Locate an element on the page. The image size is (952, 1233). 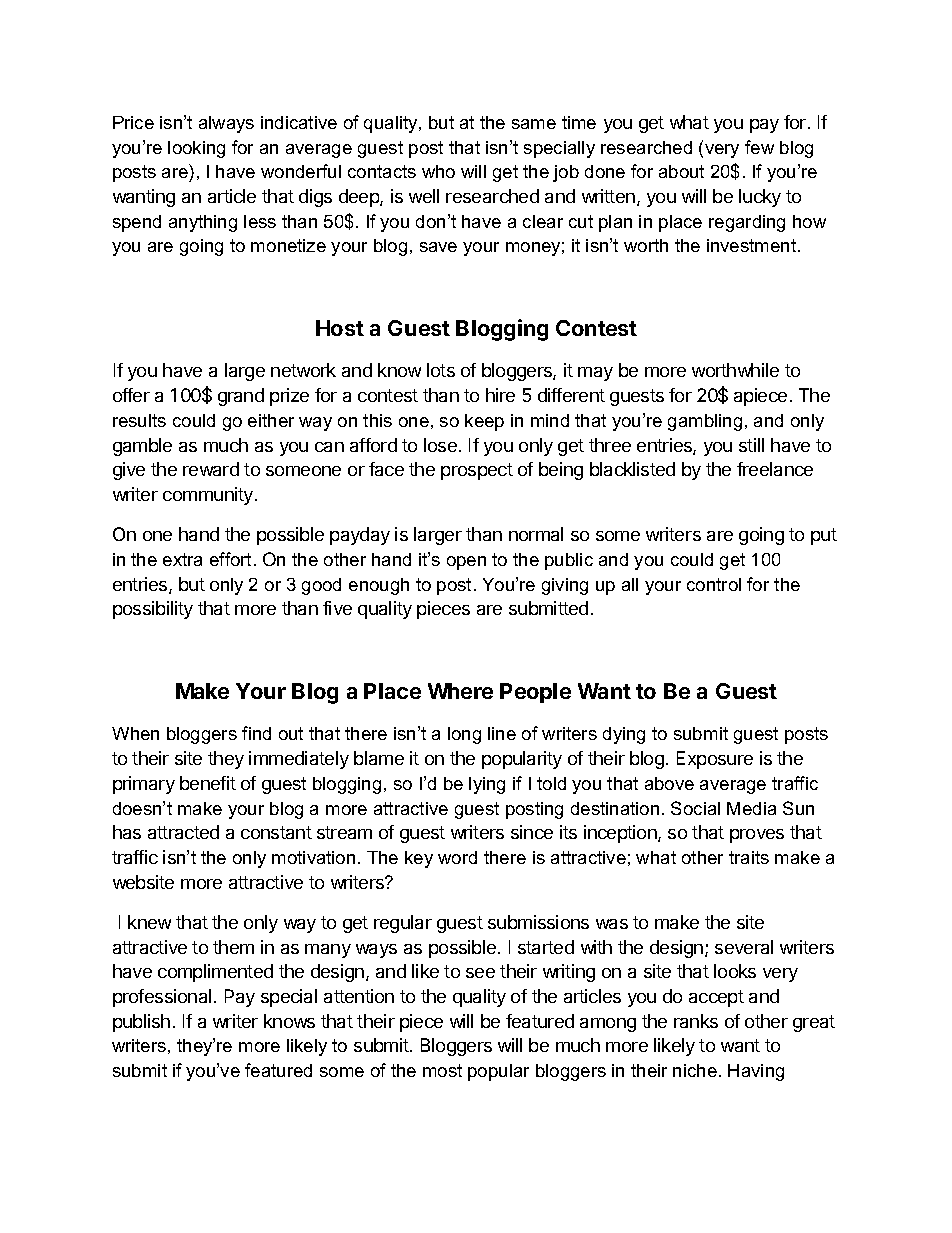
prospect is located at coordinates (477, 471).
